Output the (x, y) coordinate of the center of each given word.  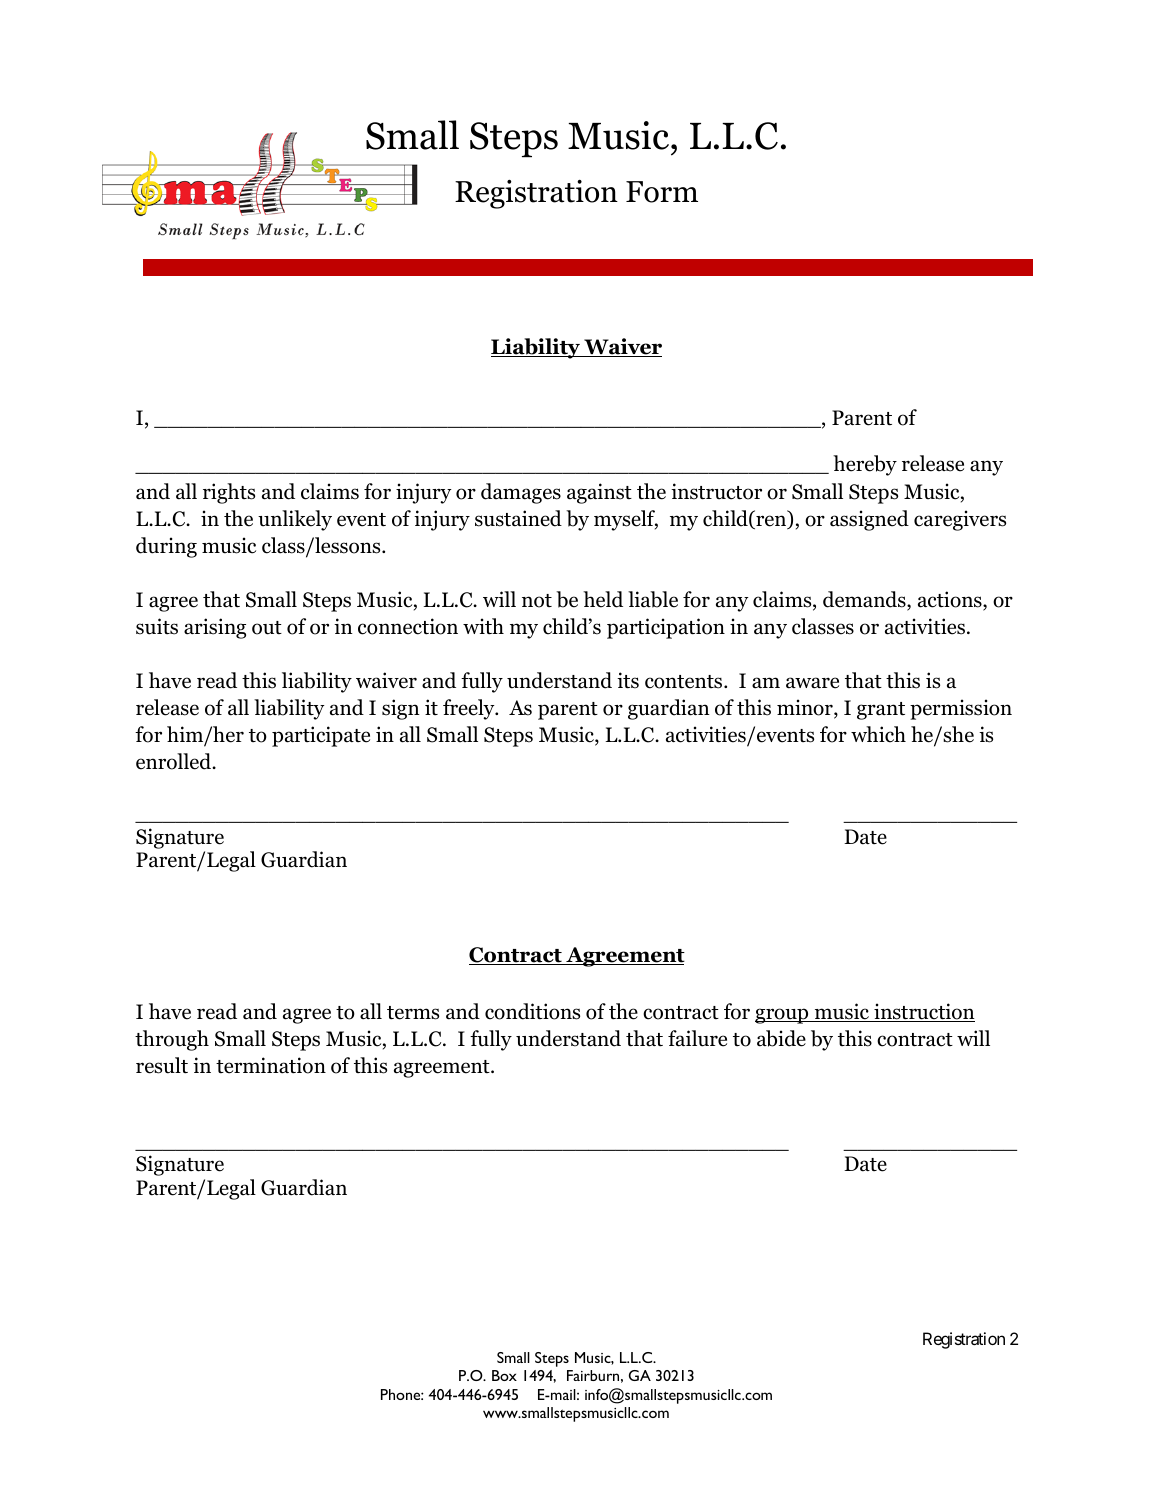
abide (781, 1038)
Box (504, 1375)
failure (697, 1038)
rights (229, 493)
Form (662, 192)
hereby (865, 465)
